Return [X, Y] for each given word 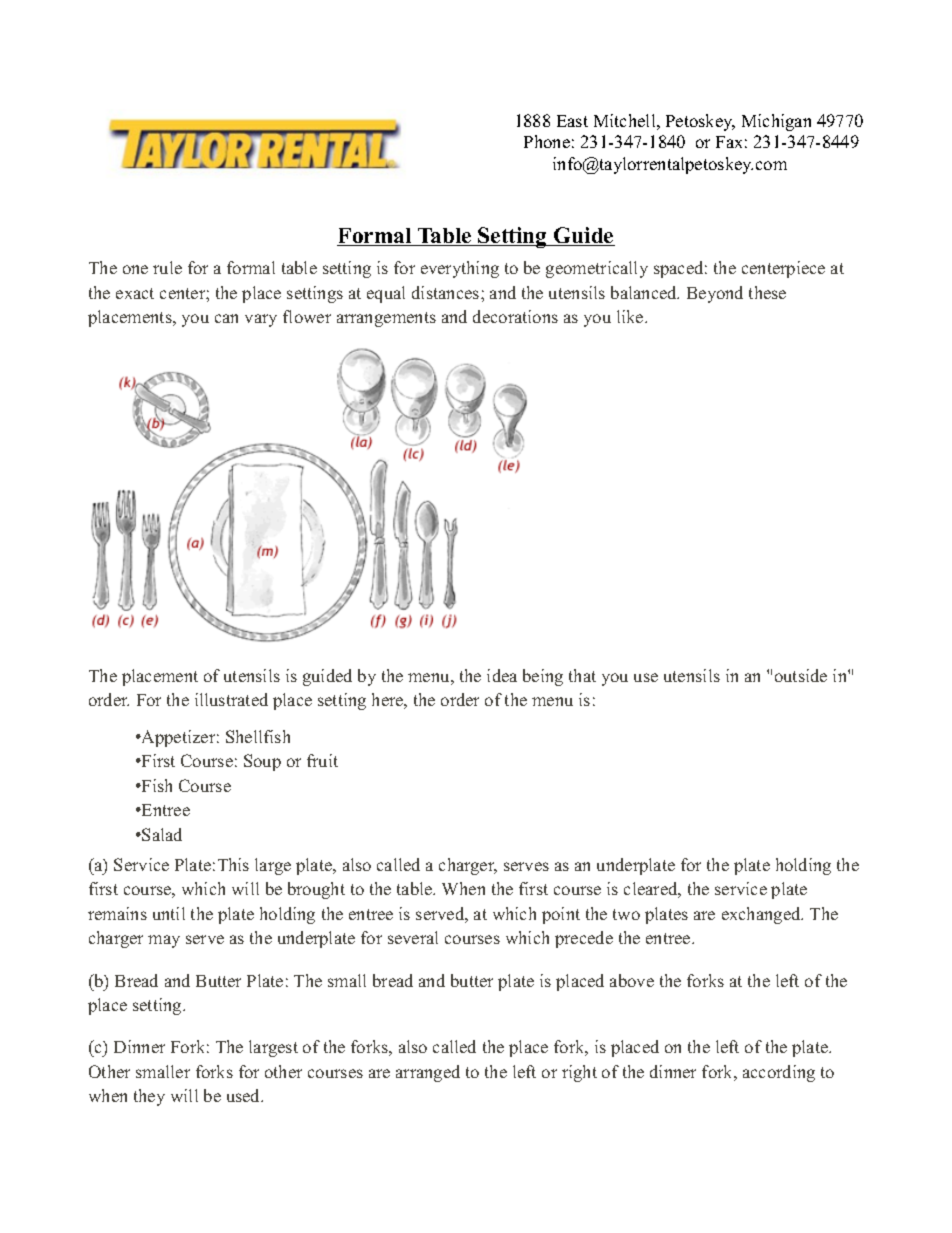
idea [502, 675]
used [245, 1095]
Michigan [776, 122]
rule [167, 267]
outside [801, 675]
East [572, 121]
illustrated [231, 699]
